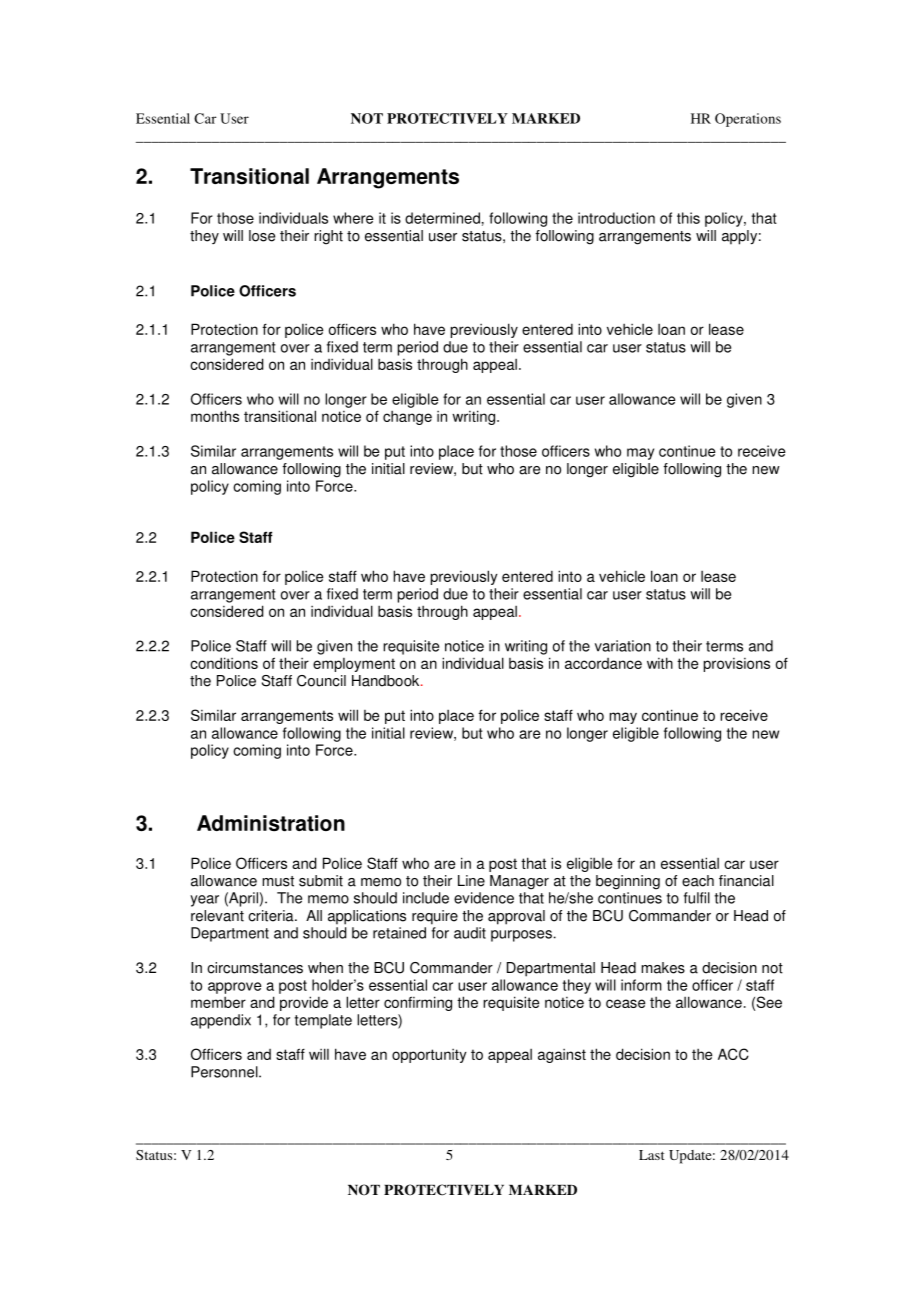 This screenshot has width=924, height=1308. What do you see at coordinates (271, 823) in the screenshot?
I see `Administration` at bounding box center [271, 823].
